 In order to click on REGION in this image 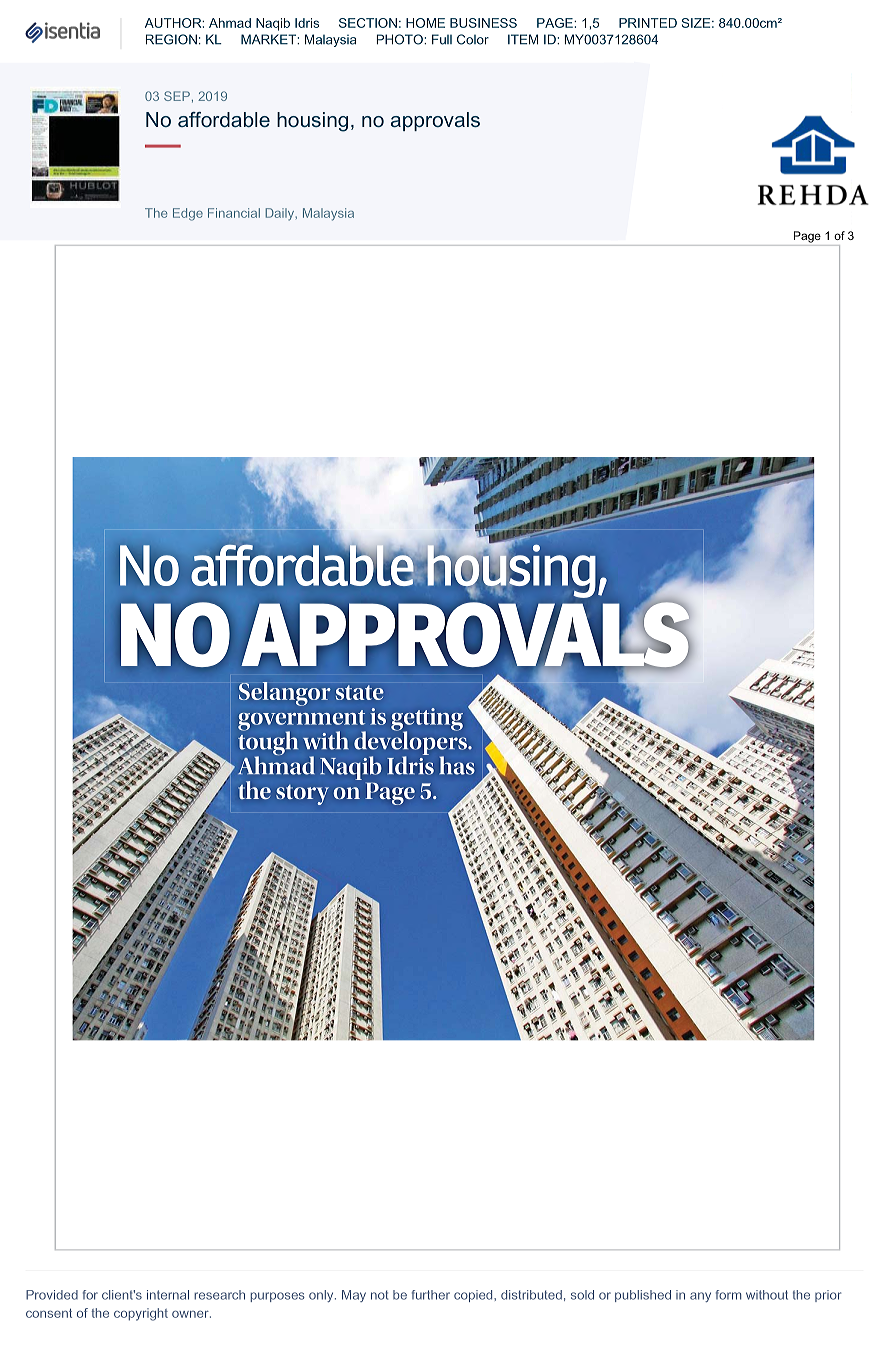, I will do `click(171, 39)`.
